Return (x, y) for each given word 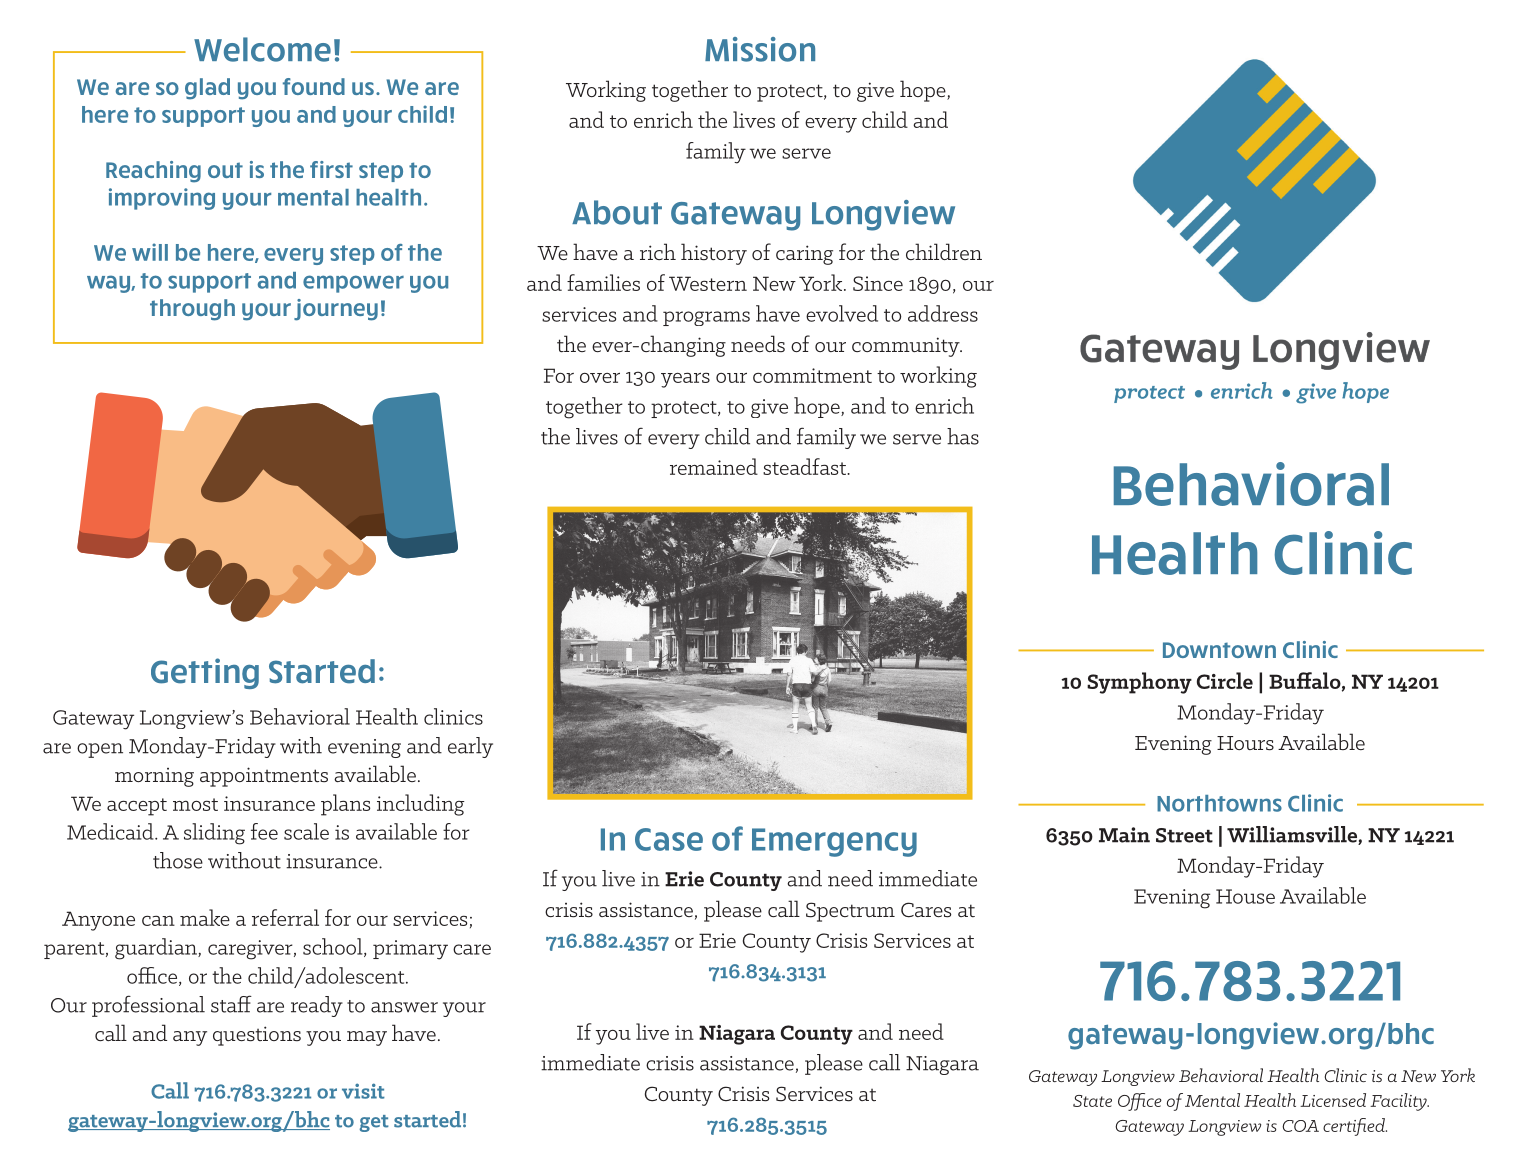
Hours (1245, 743)
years (685, 380)
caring (804, 255)
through (192, 310)
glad (207, 89)
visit (363, 1091)
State (1092, 1101)
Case (669, 839)
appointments (264, 777)
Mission (760, 49)
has (963, 436)
